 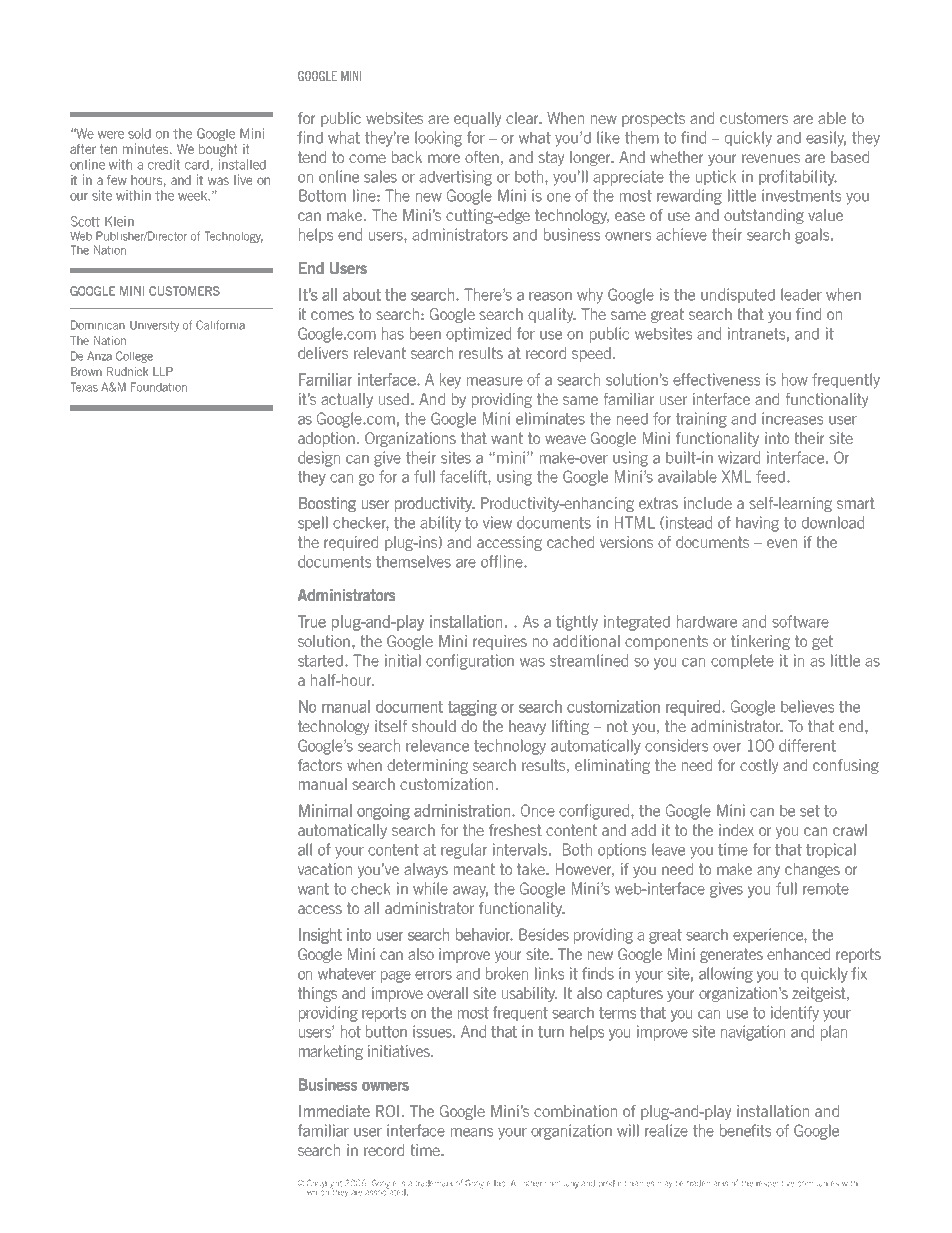 What do you see at coordinates (319, 1191) in the screenshot?
I see `which` at bounding box center [319, 1191].
